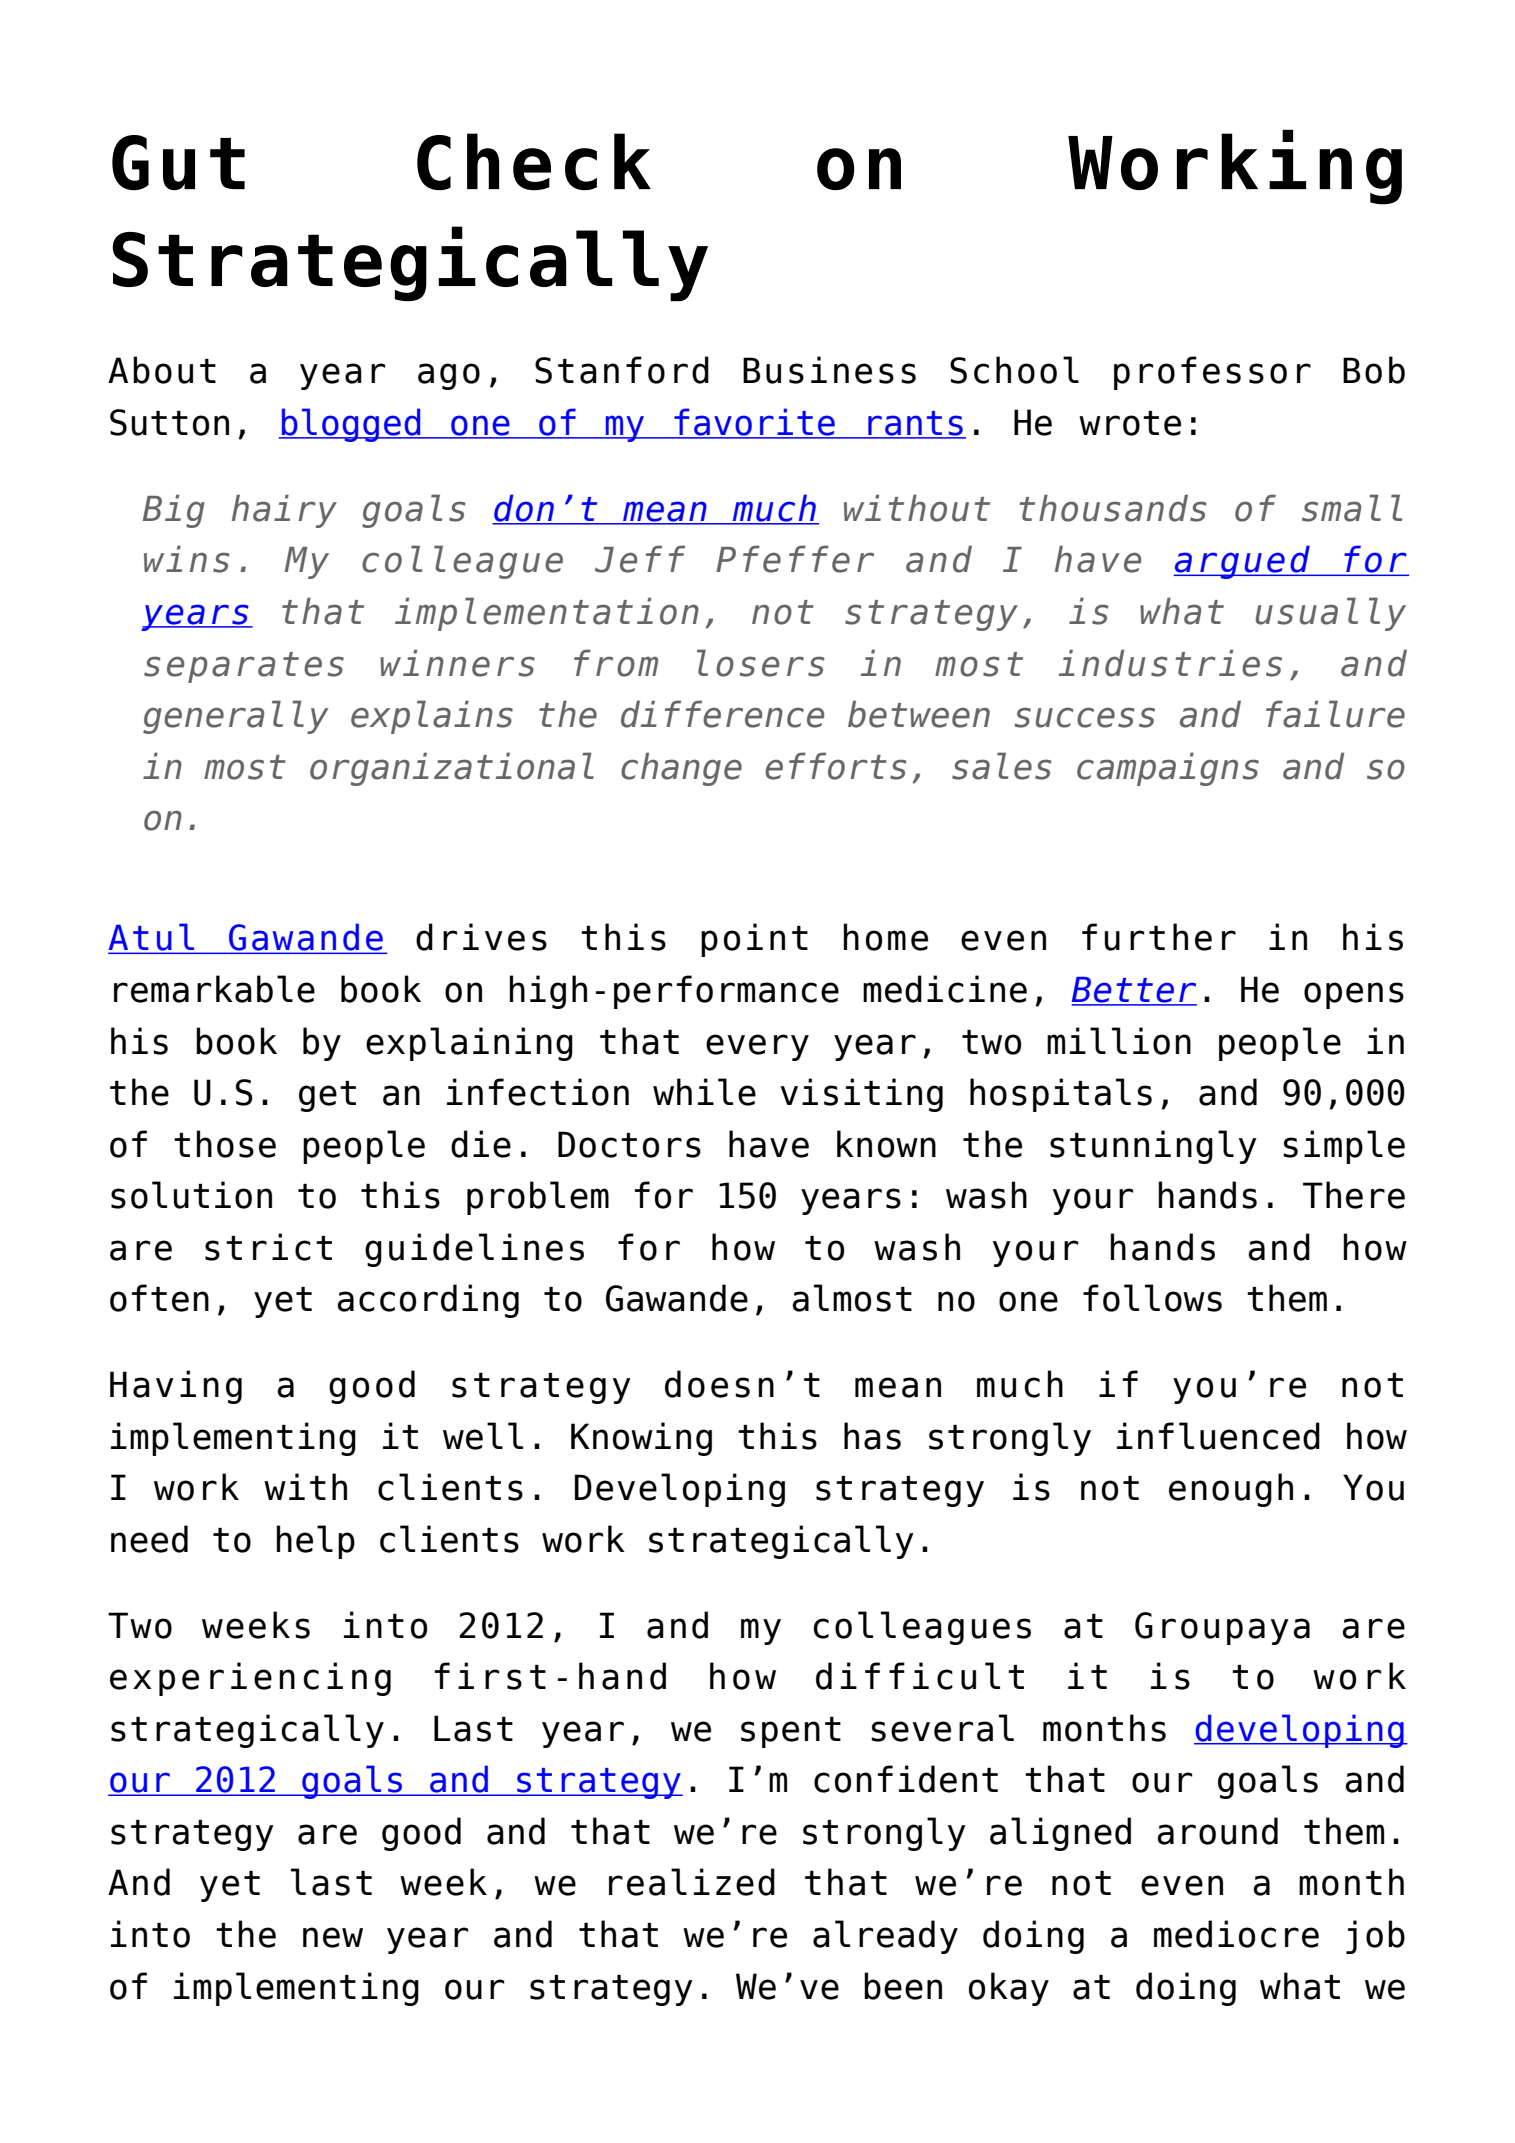  What do you see at coordinates (1119, 1041) in the screenshot?
I see `million` at bounding box center [1119, 1041].
